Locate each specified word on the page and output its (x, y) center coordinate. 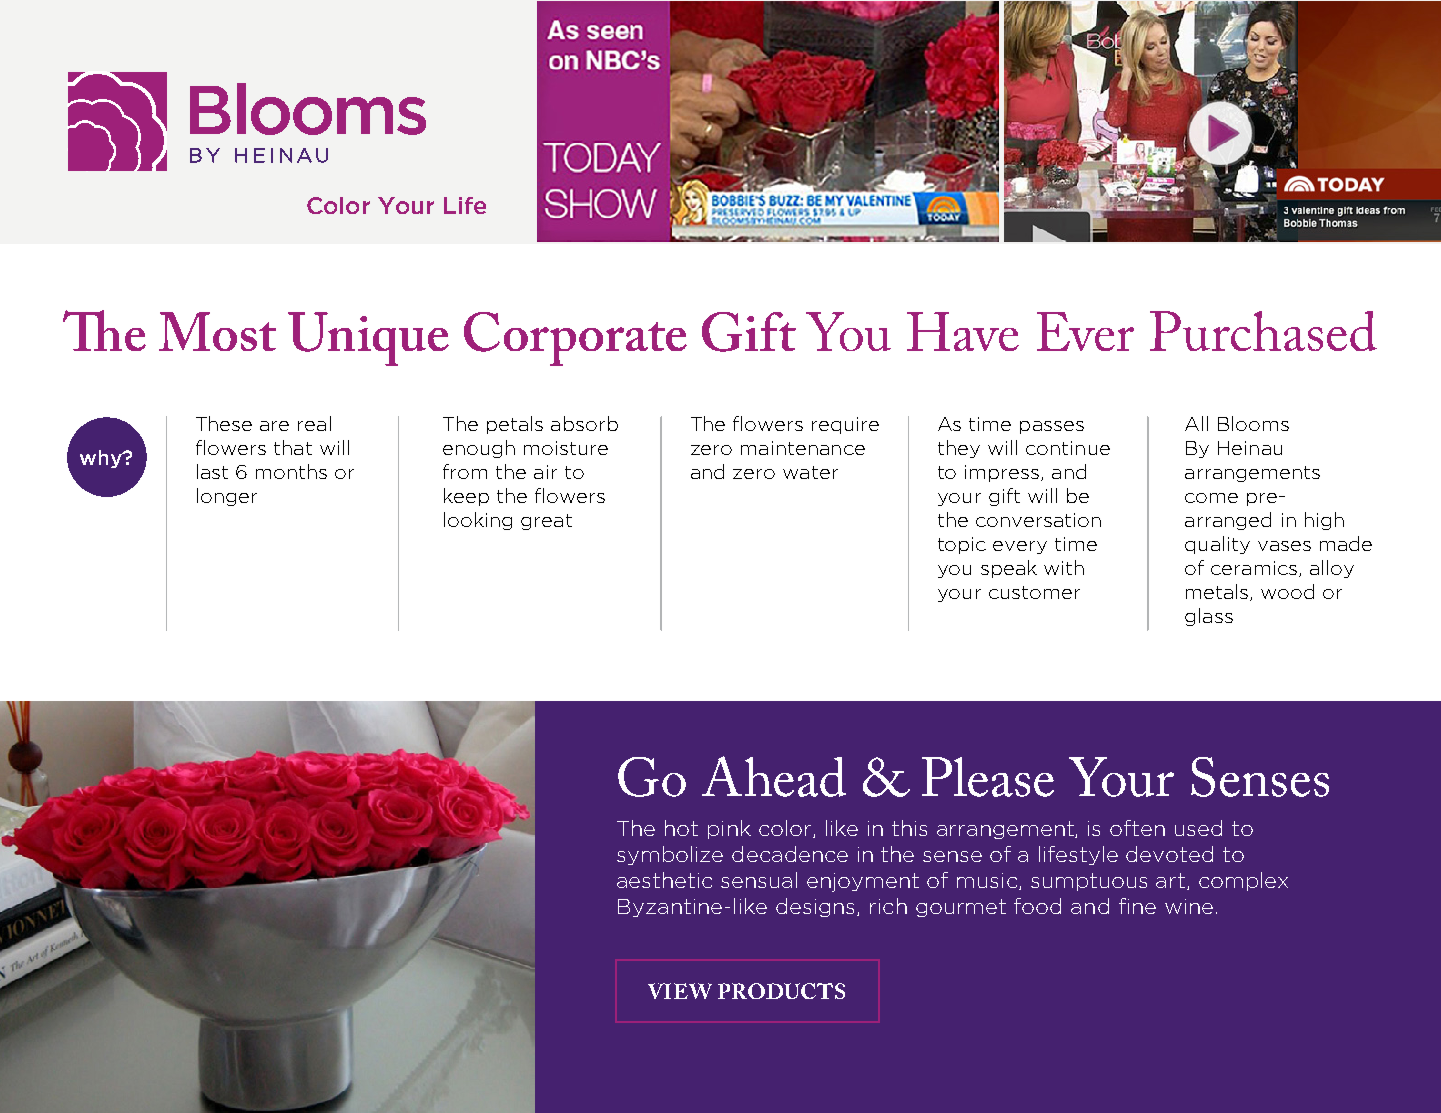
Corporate (575, 339)
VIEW (680, 991)
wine (1189, 906)
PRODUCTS (781, 991)
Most (217, 331)
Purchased (1263, 331)
